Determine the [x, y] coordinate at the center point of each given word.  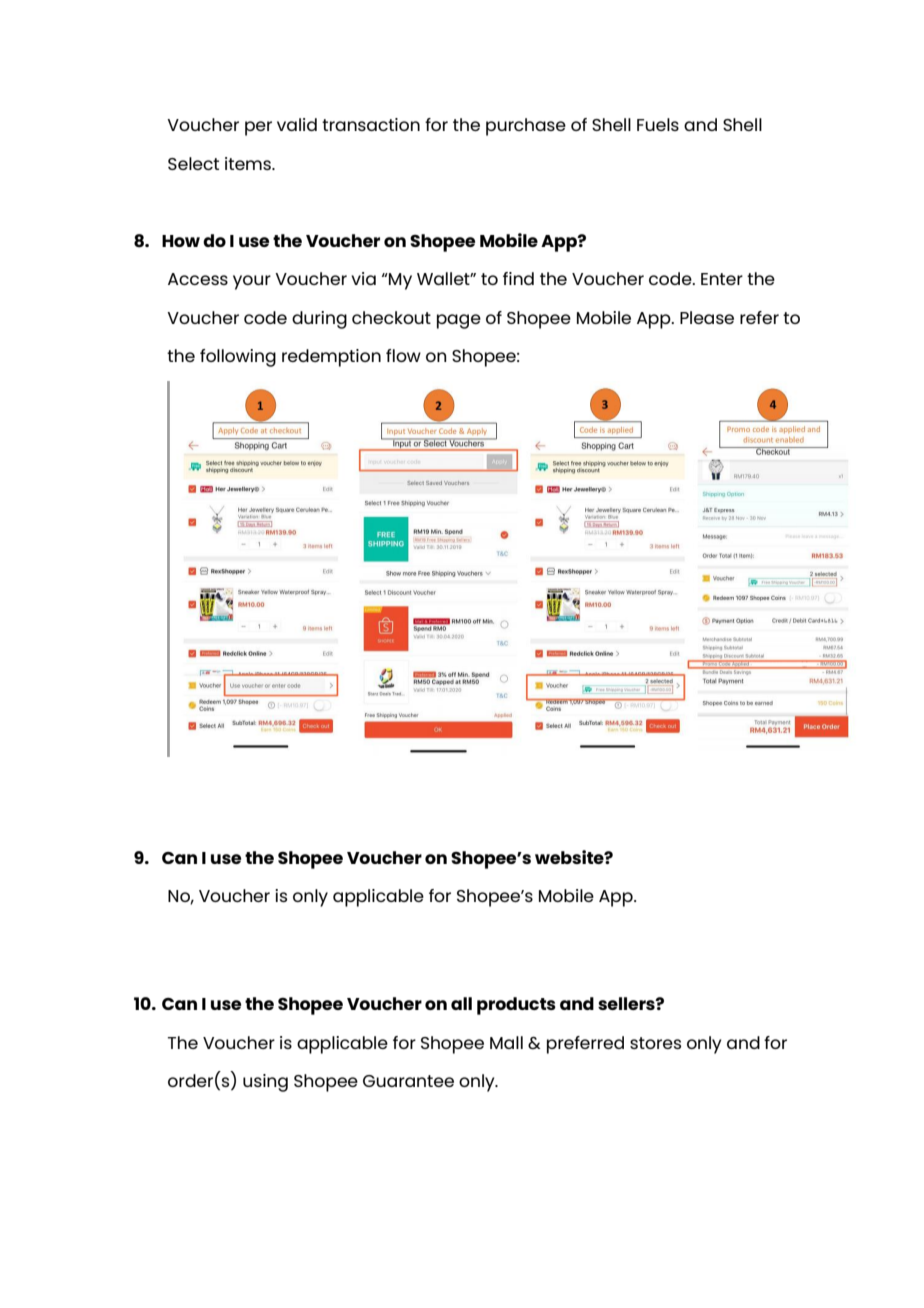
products [516, 1006]
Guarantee [408, 1081]
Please [707, 317]
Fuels [658, 124]
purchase [526, 127]
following [238, 358]
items [249, 163]
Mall [506, 1042]
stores [655, 1043]
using [265, 1083]
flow [403, 355]
